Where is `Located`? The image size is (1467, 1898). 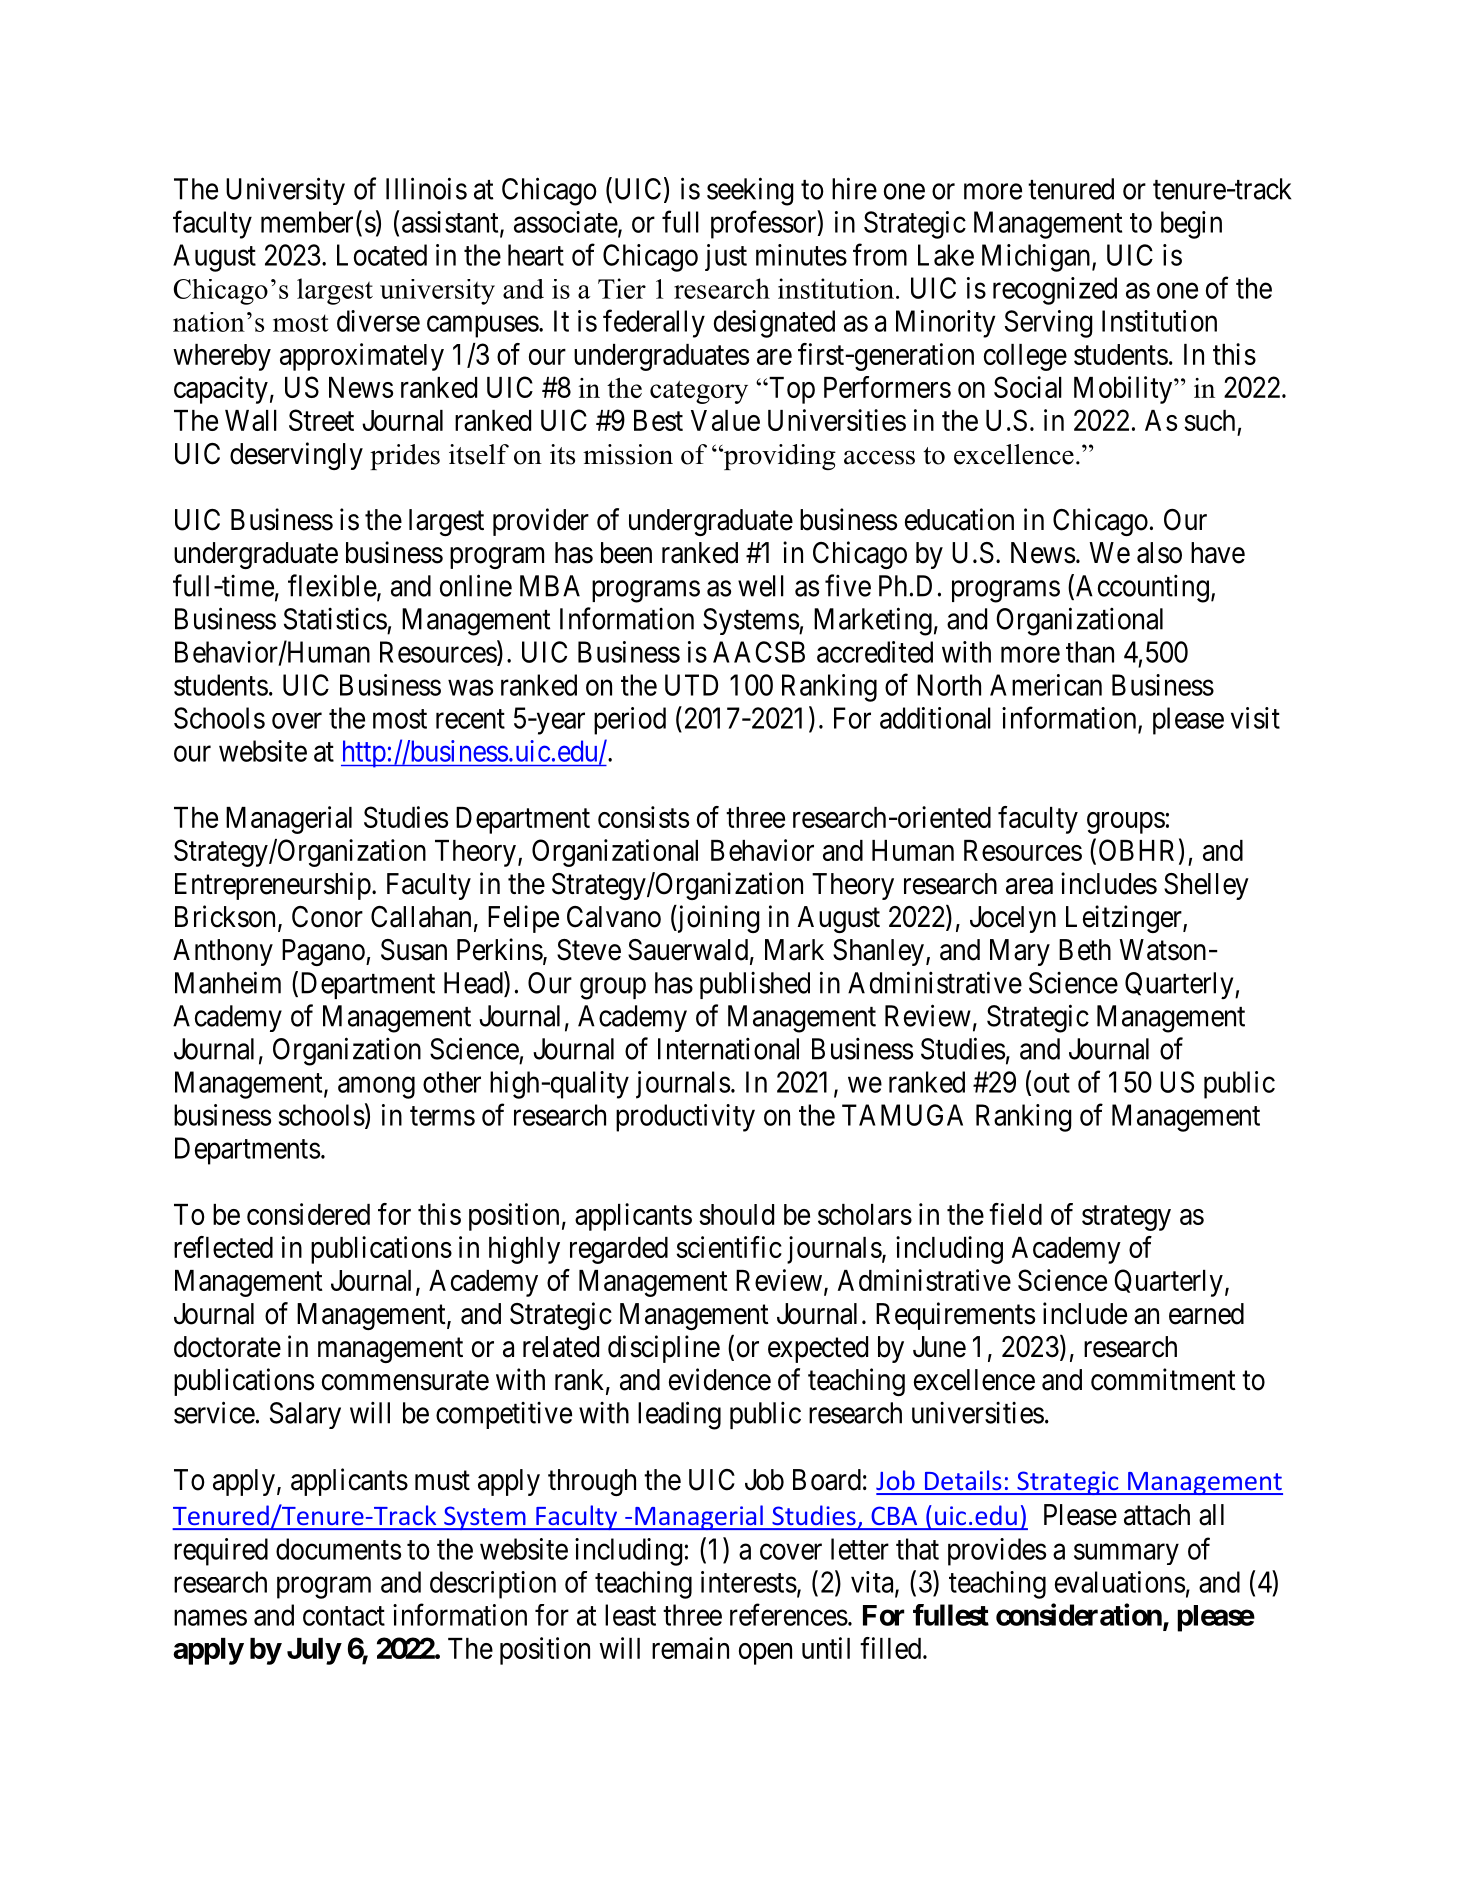
Located is located at coordinates (382, 255).
